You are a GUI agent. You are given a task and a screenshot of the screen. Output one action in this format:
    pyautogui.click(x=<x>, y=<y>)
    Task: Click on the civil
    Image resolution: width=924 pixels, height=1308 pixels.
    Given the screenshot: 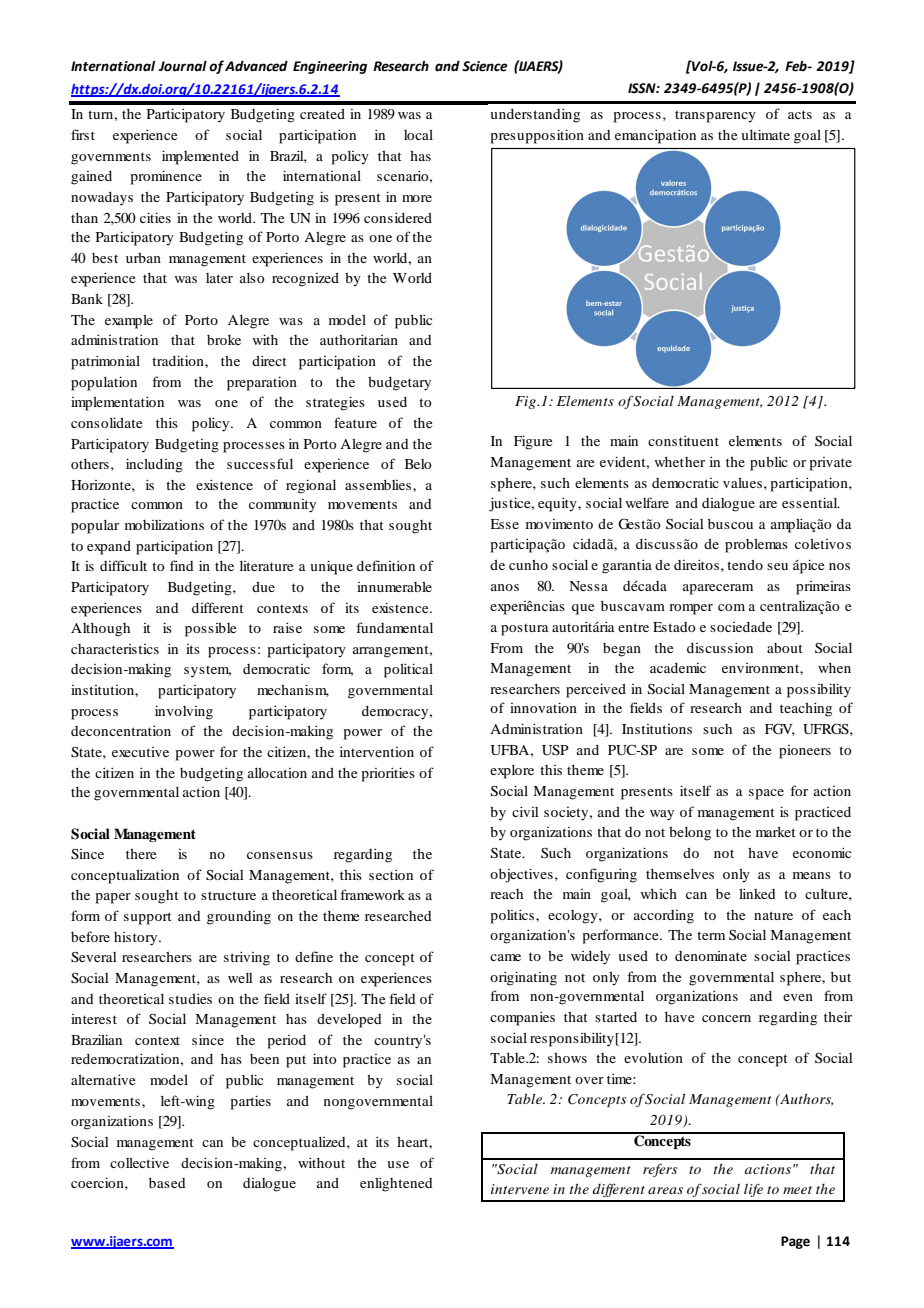 What is the action you would take?
    pyautogui.click(x=525, y=811)
